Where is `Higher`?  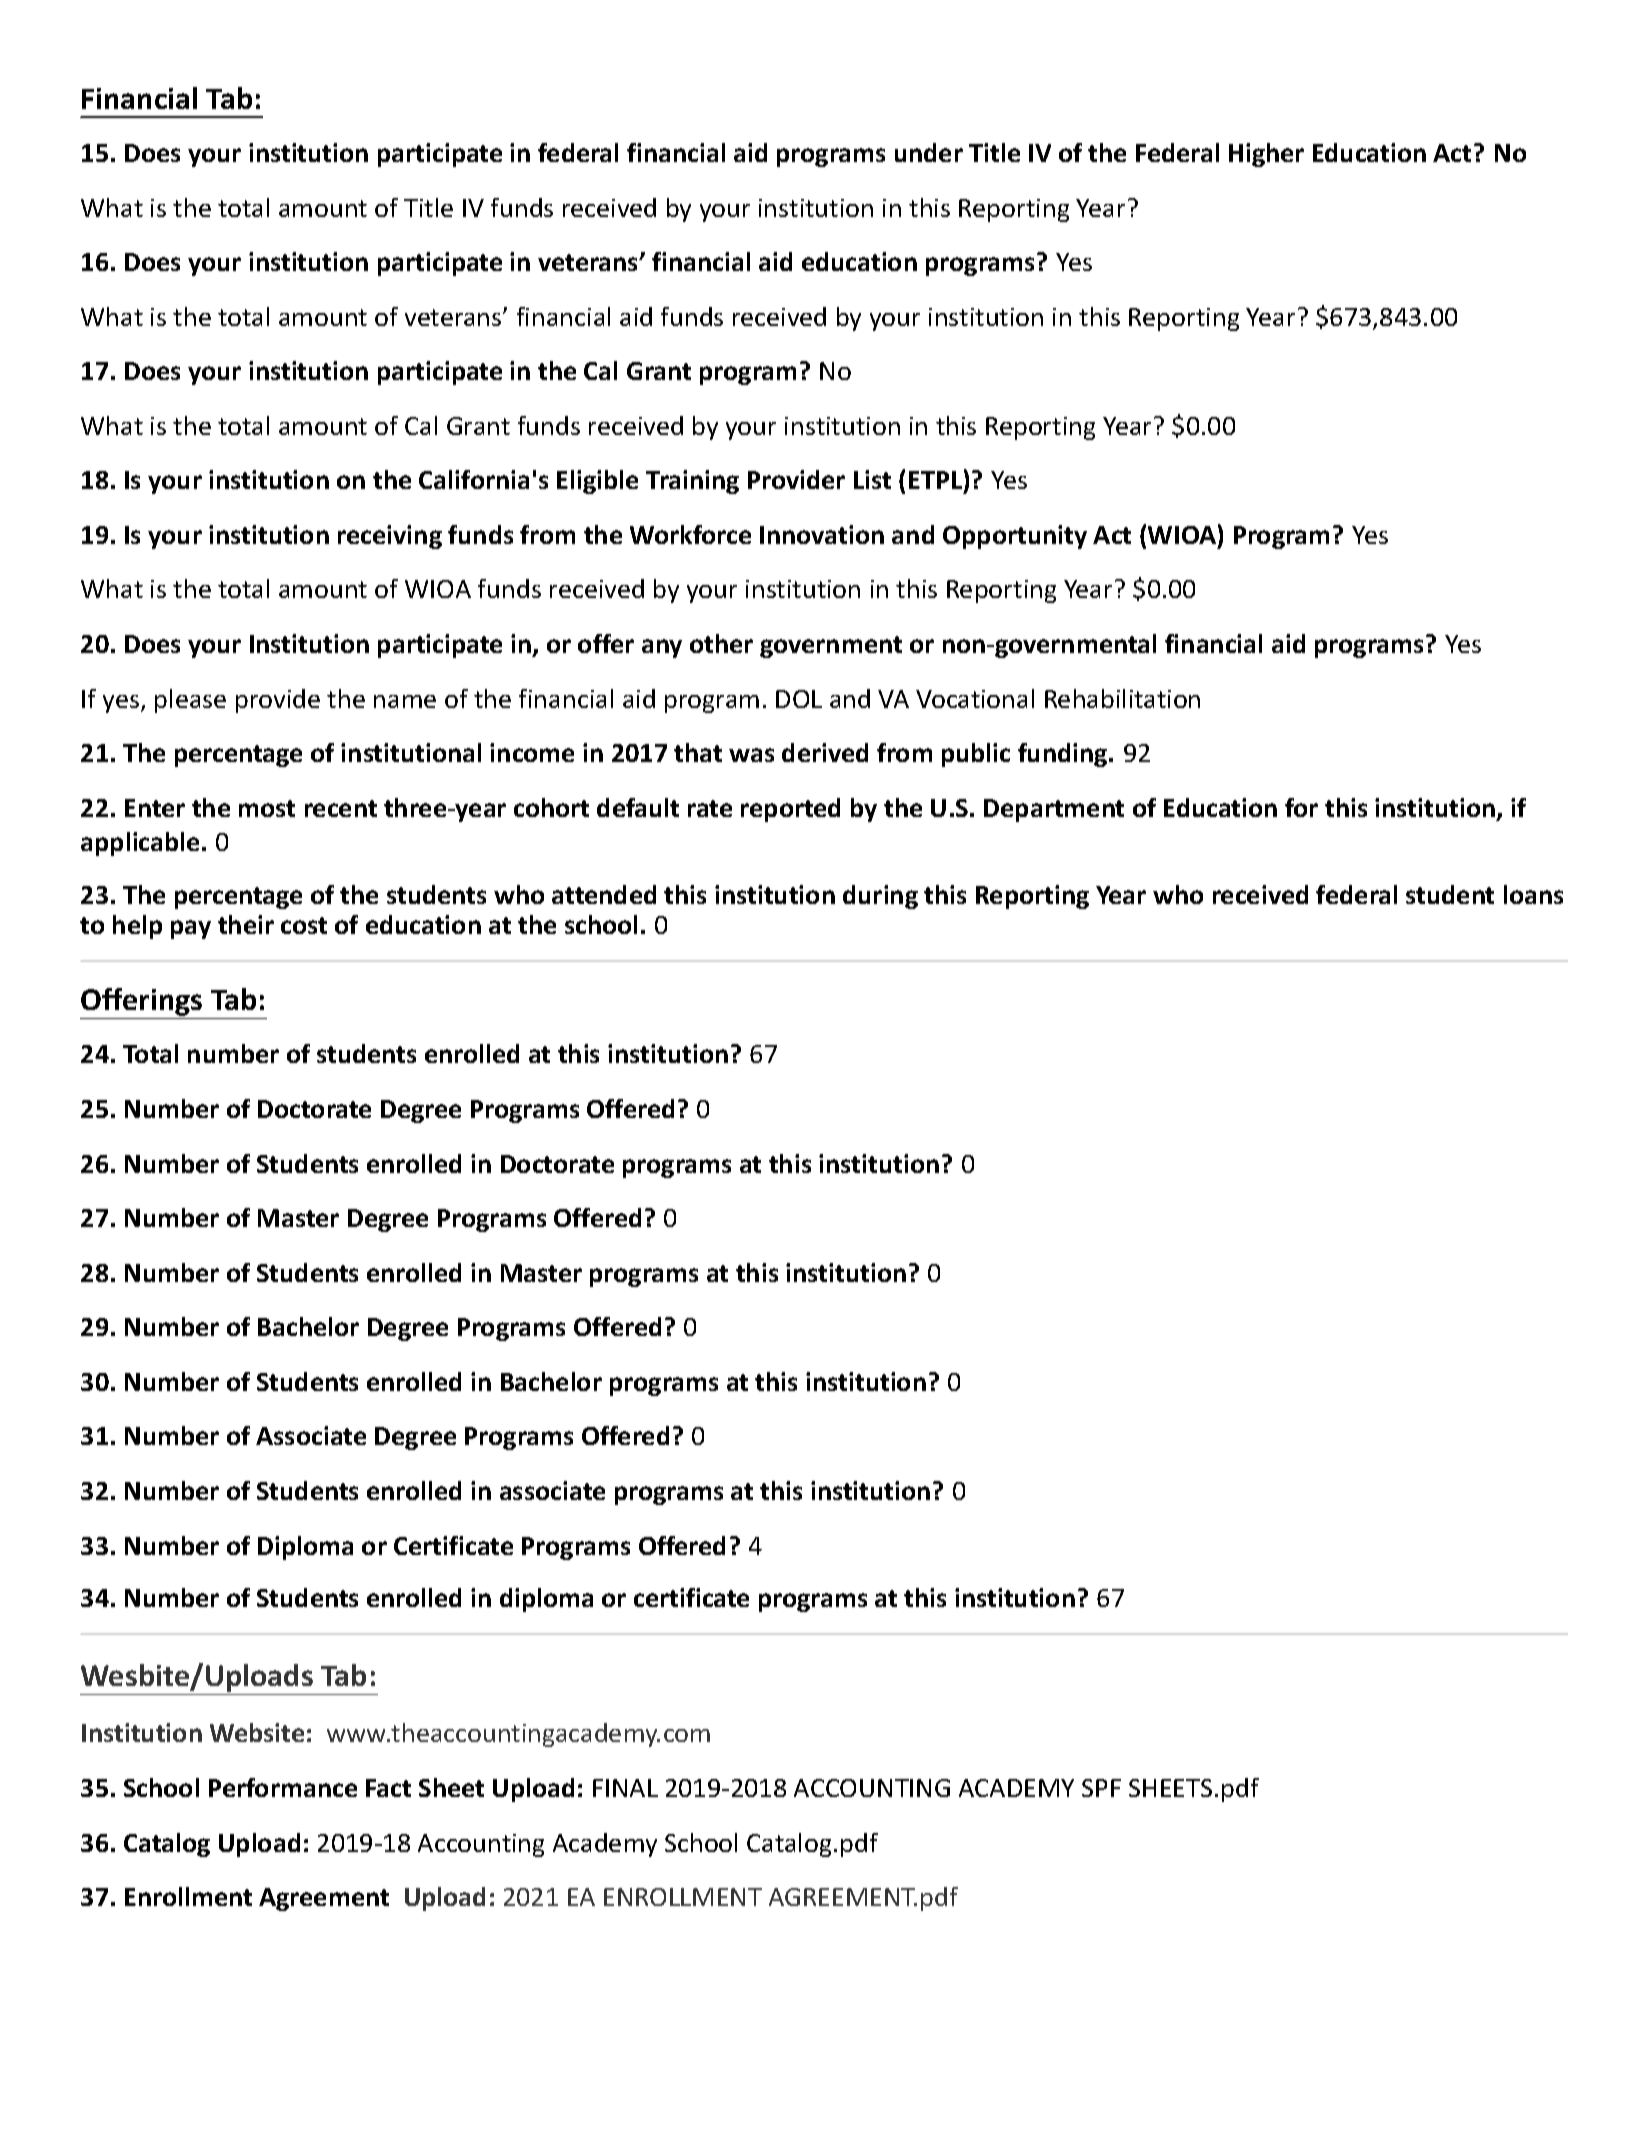 Higher is located at coordinates (1266, 155).
